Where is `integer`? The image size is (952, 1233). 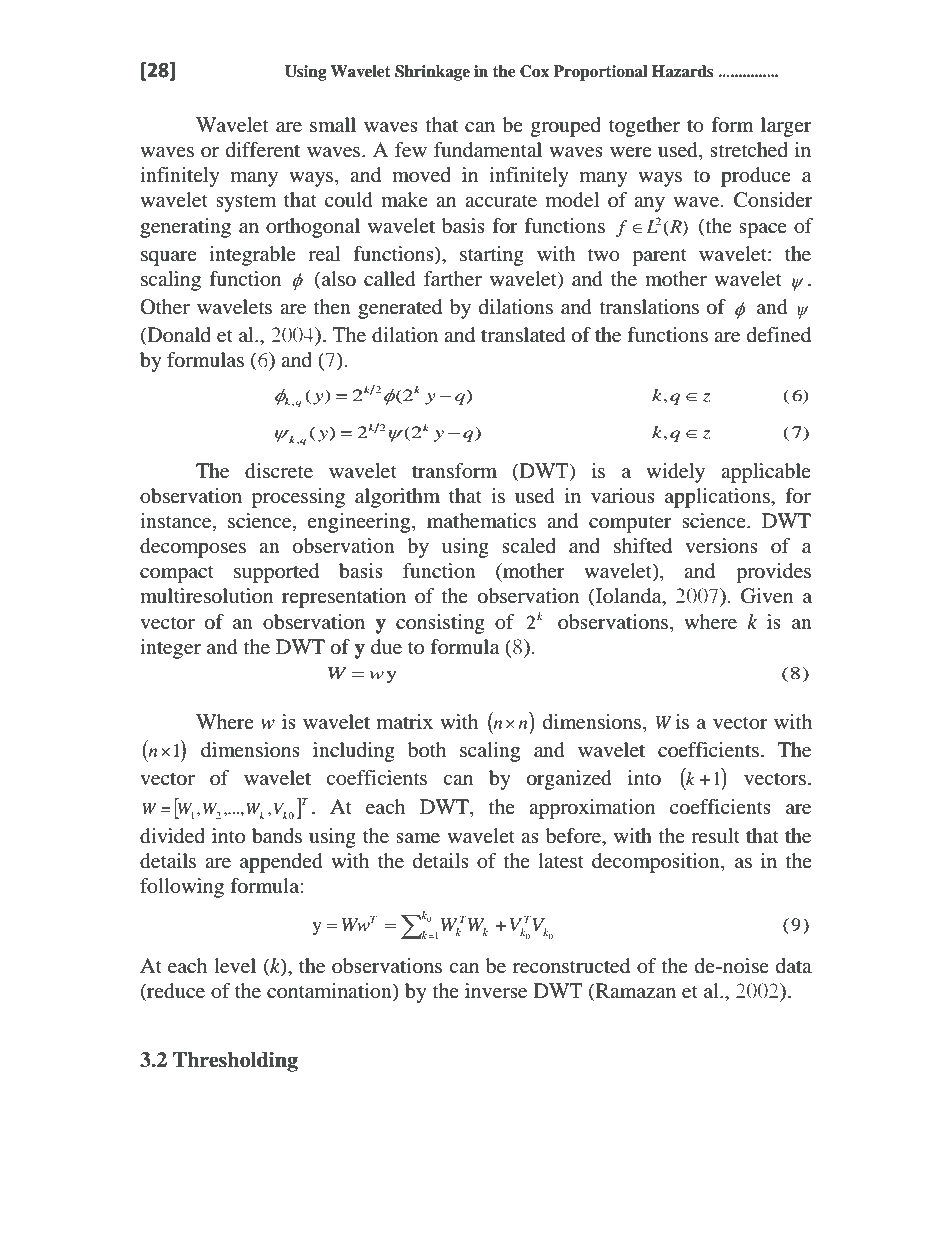
integer is located at coordinates (170, 649).
